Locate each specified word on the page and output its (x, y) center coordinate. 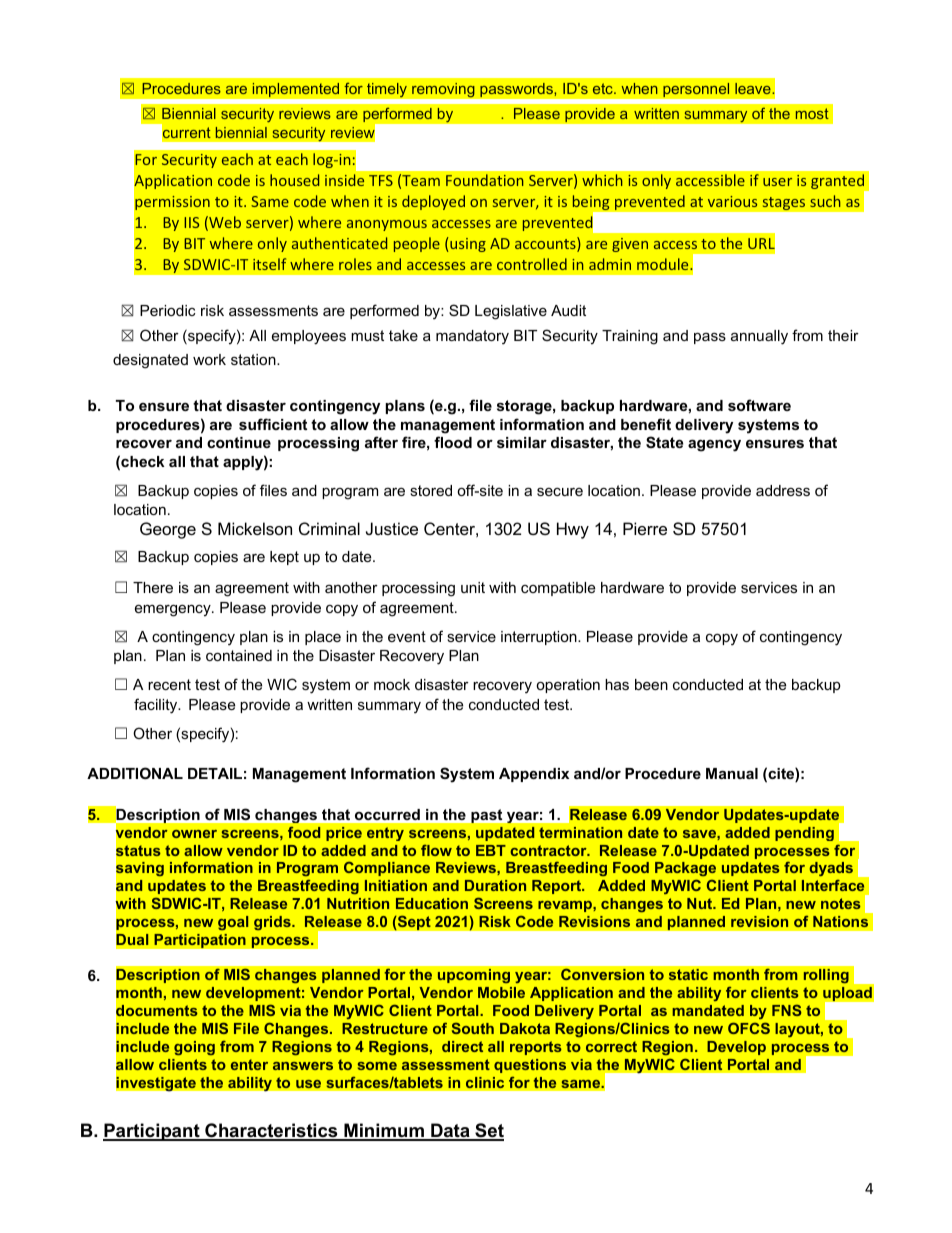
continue (239, 442)
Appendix (534, 775)
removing (443, 90)
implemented (295, 90)
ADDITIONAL (135, 773)
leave (754, 88)
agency (714, 445)
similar (522, 442)
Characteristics (271, 1131)
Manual (732, 773)
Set (488, 1131)
